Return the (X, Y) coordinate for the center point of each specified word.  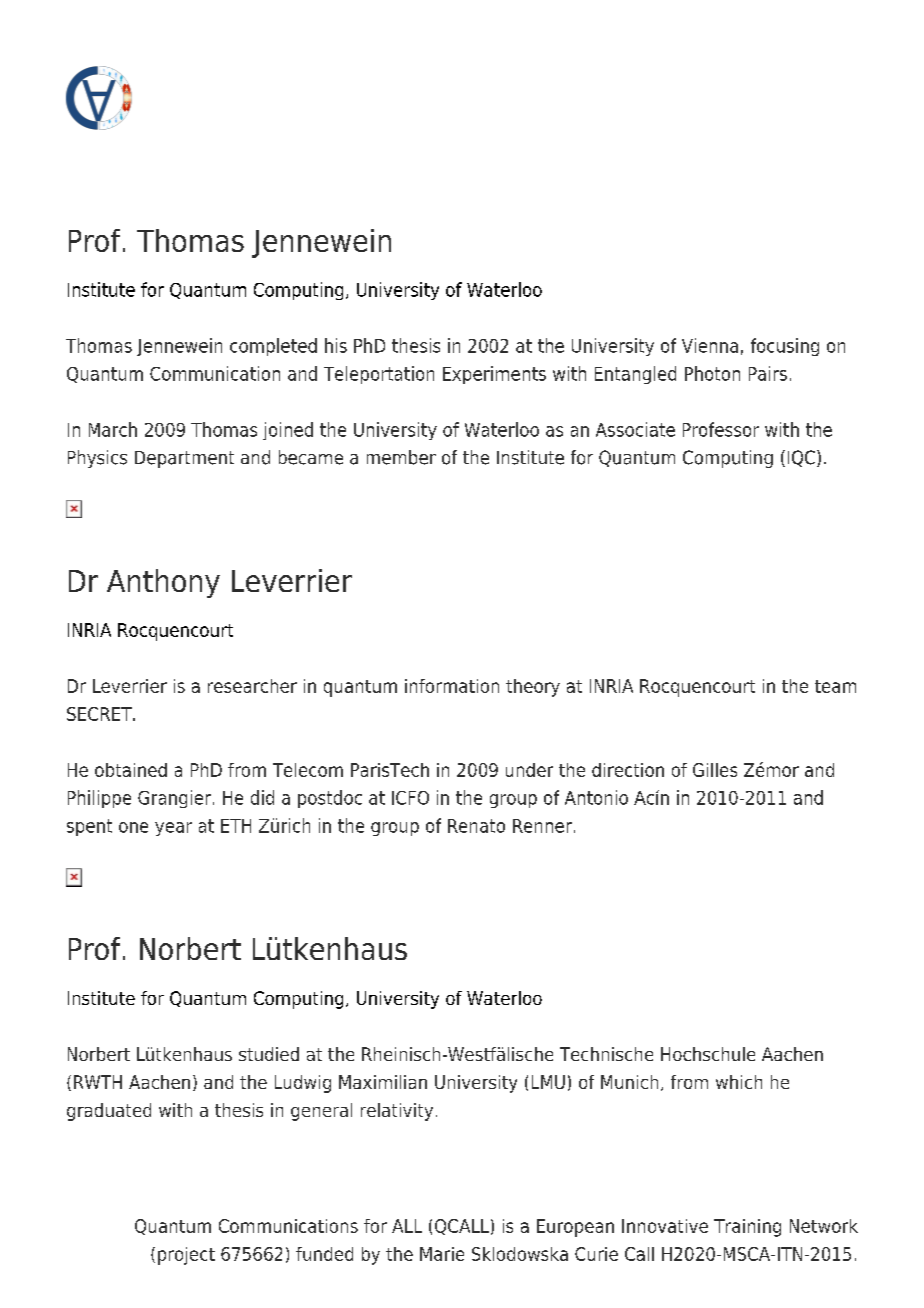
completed (273, 347)
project (186, 1256)
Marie (442, 1254)
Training (747, 1228)
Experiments (494, 375)
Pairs (768, 373)
